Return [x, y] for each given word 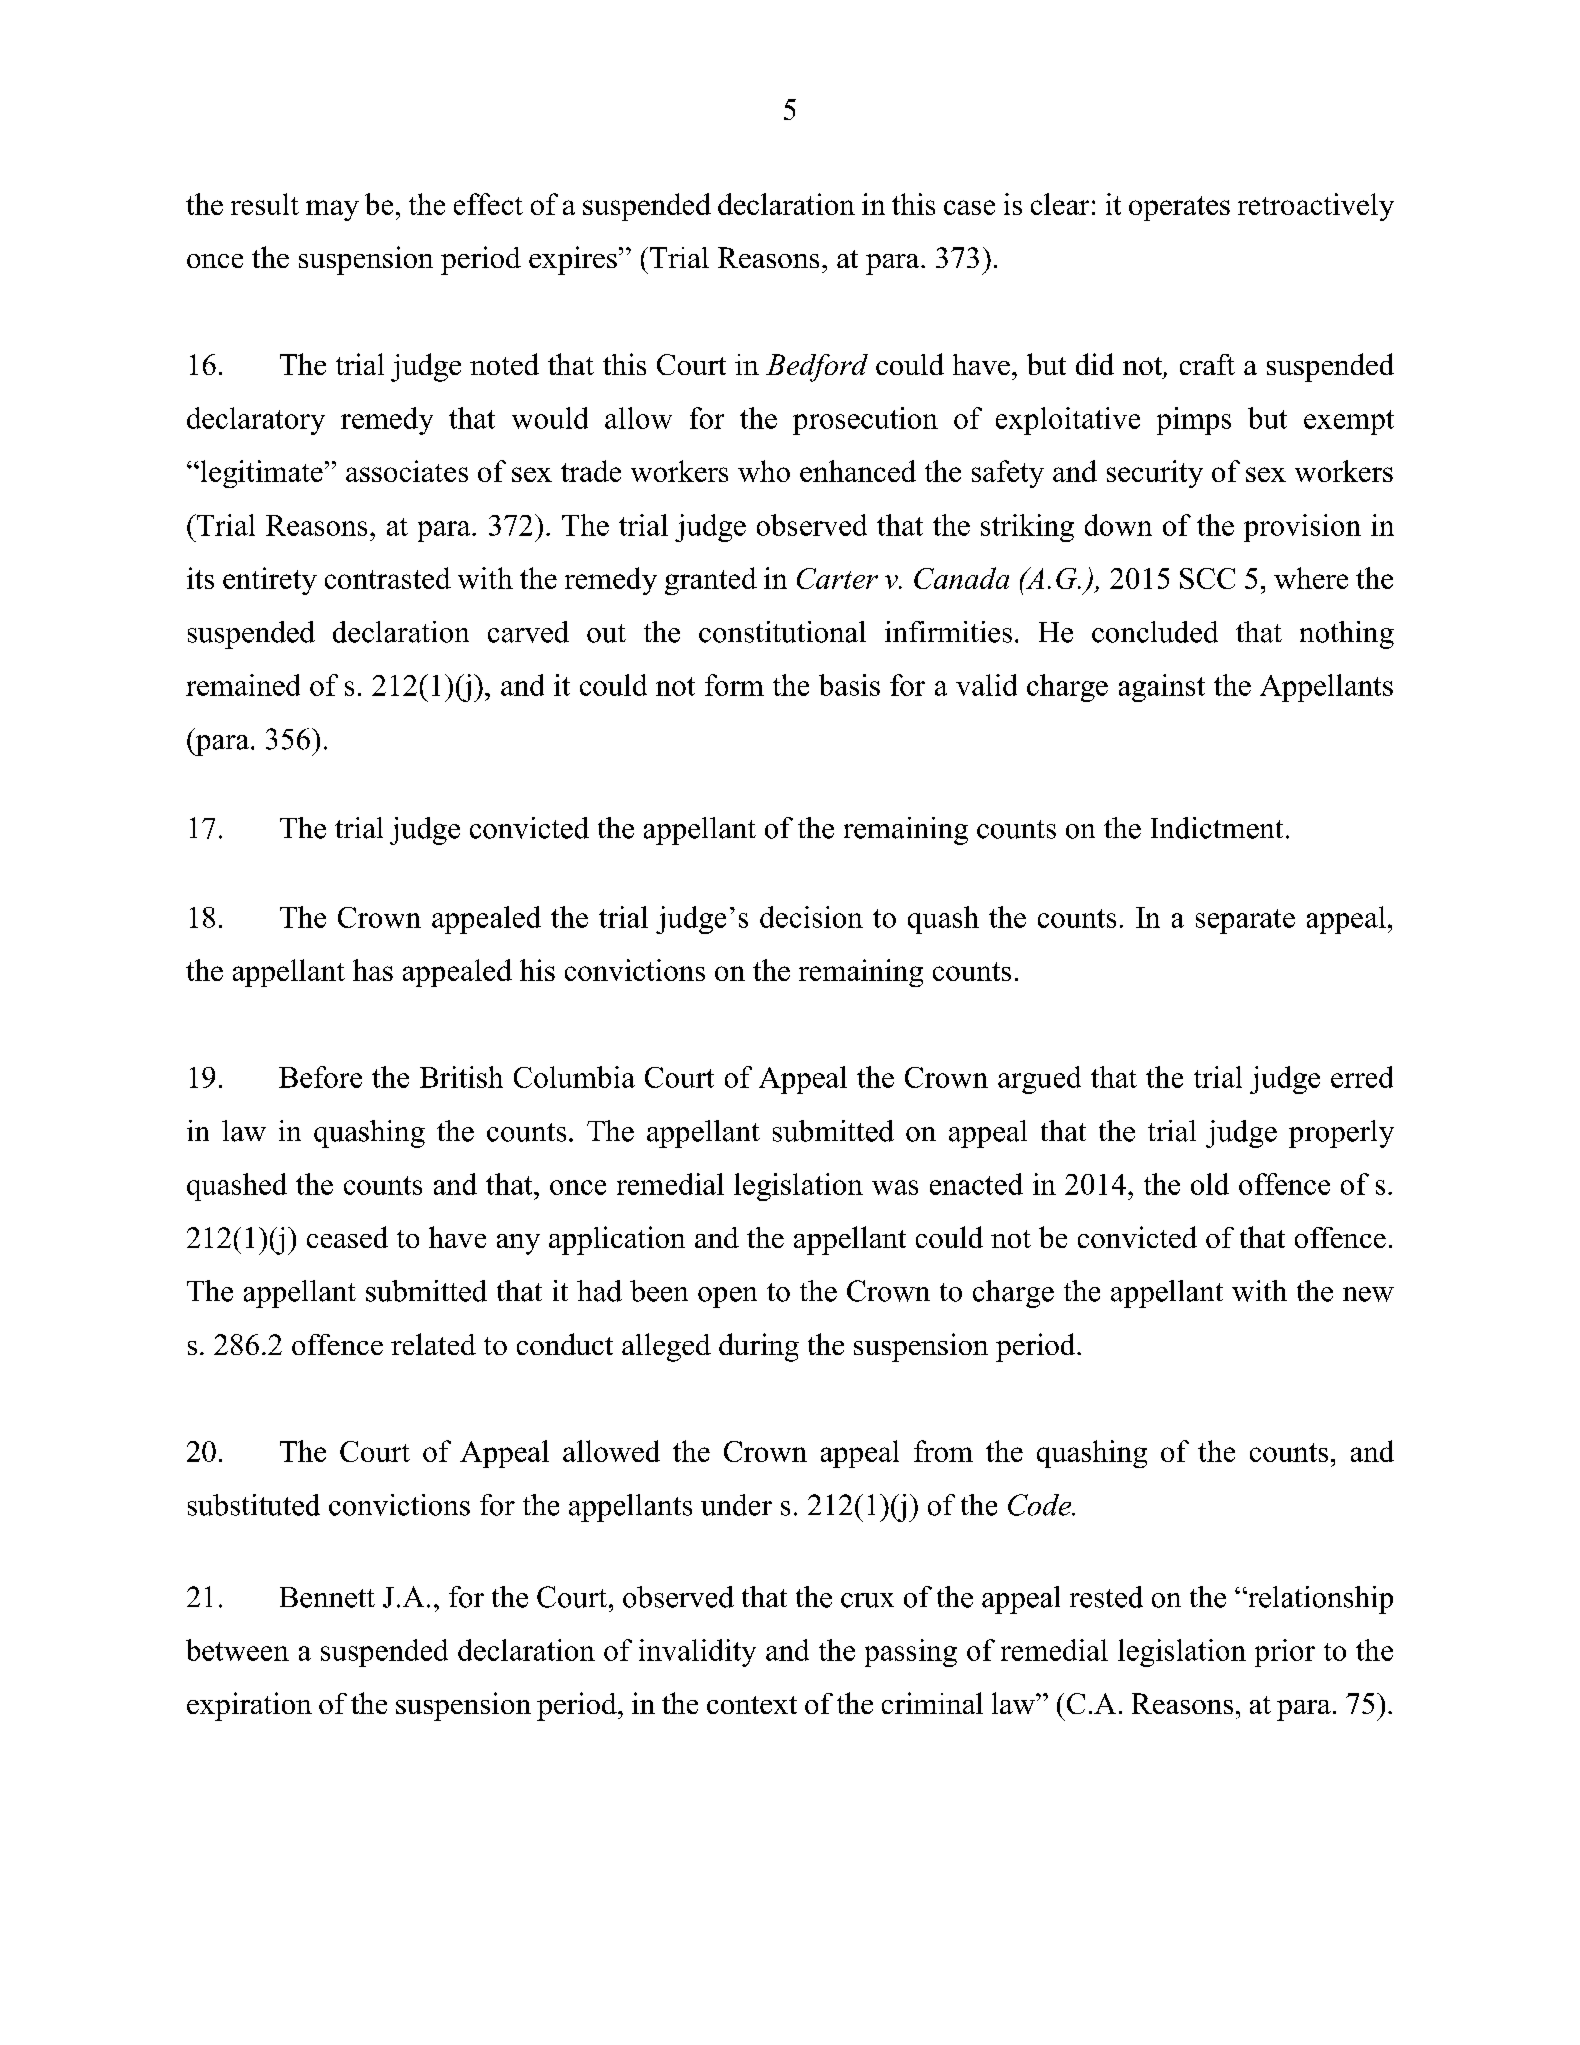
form [734, 685]
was [895, 1187]
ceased [347, 1237]
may [332, 210]
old [1210, 1184]
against [1162, 688]
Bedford [817, 368]
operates [1179, 208]
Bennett [327, 1597]
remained [243, 685]
